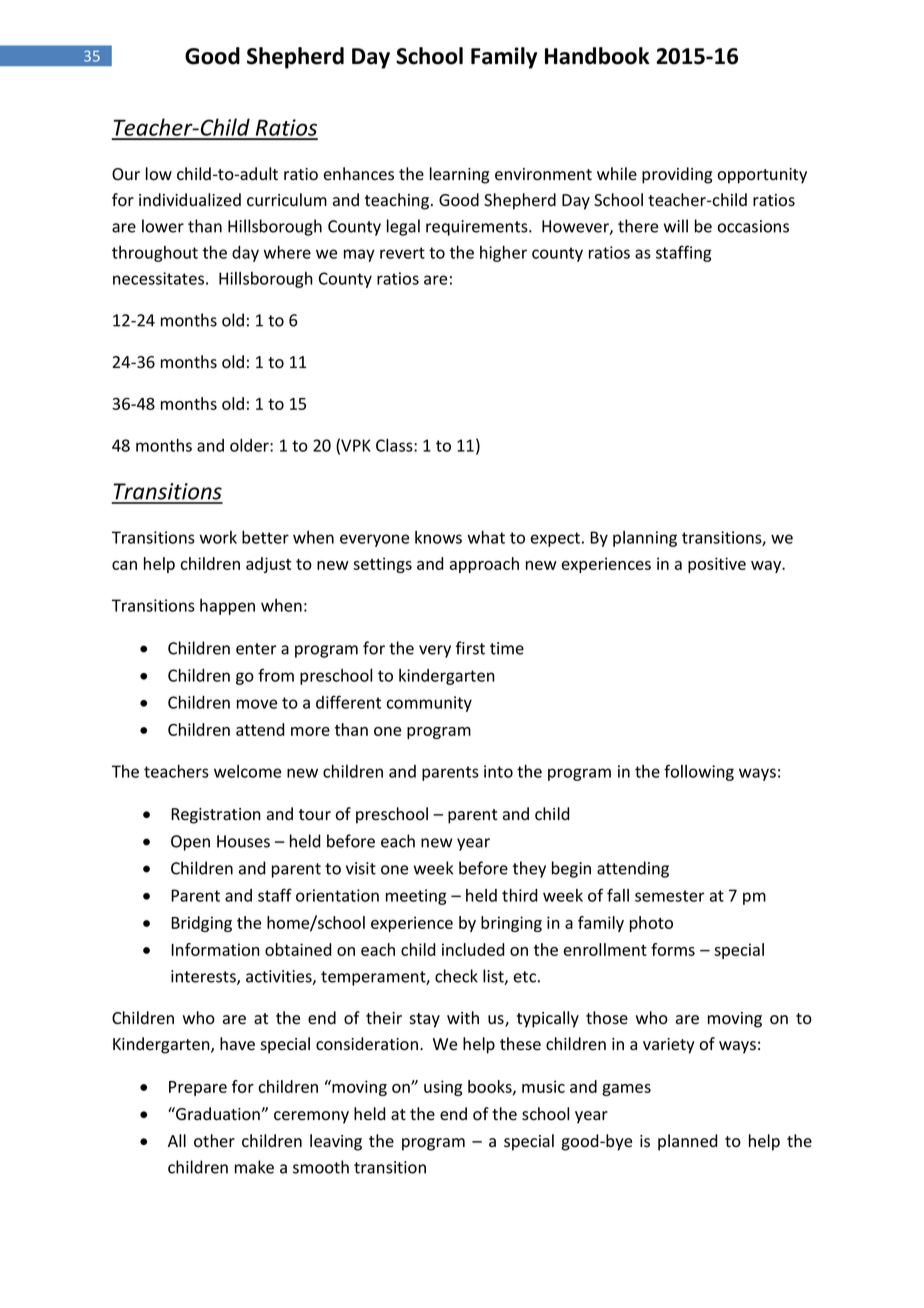  What do you see at coordinates (470, 648) in the screenshot?
I see `first` at bounding box center [470, 648].
